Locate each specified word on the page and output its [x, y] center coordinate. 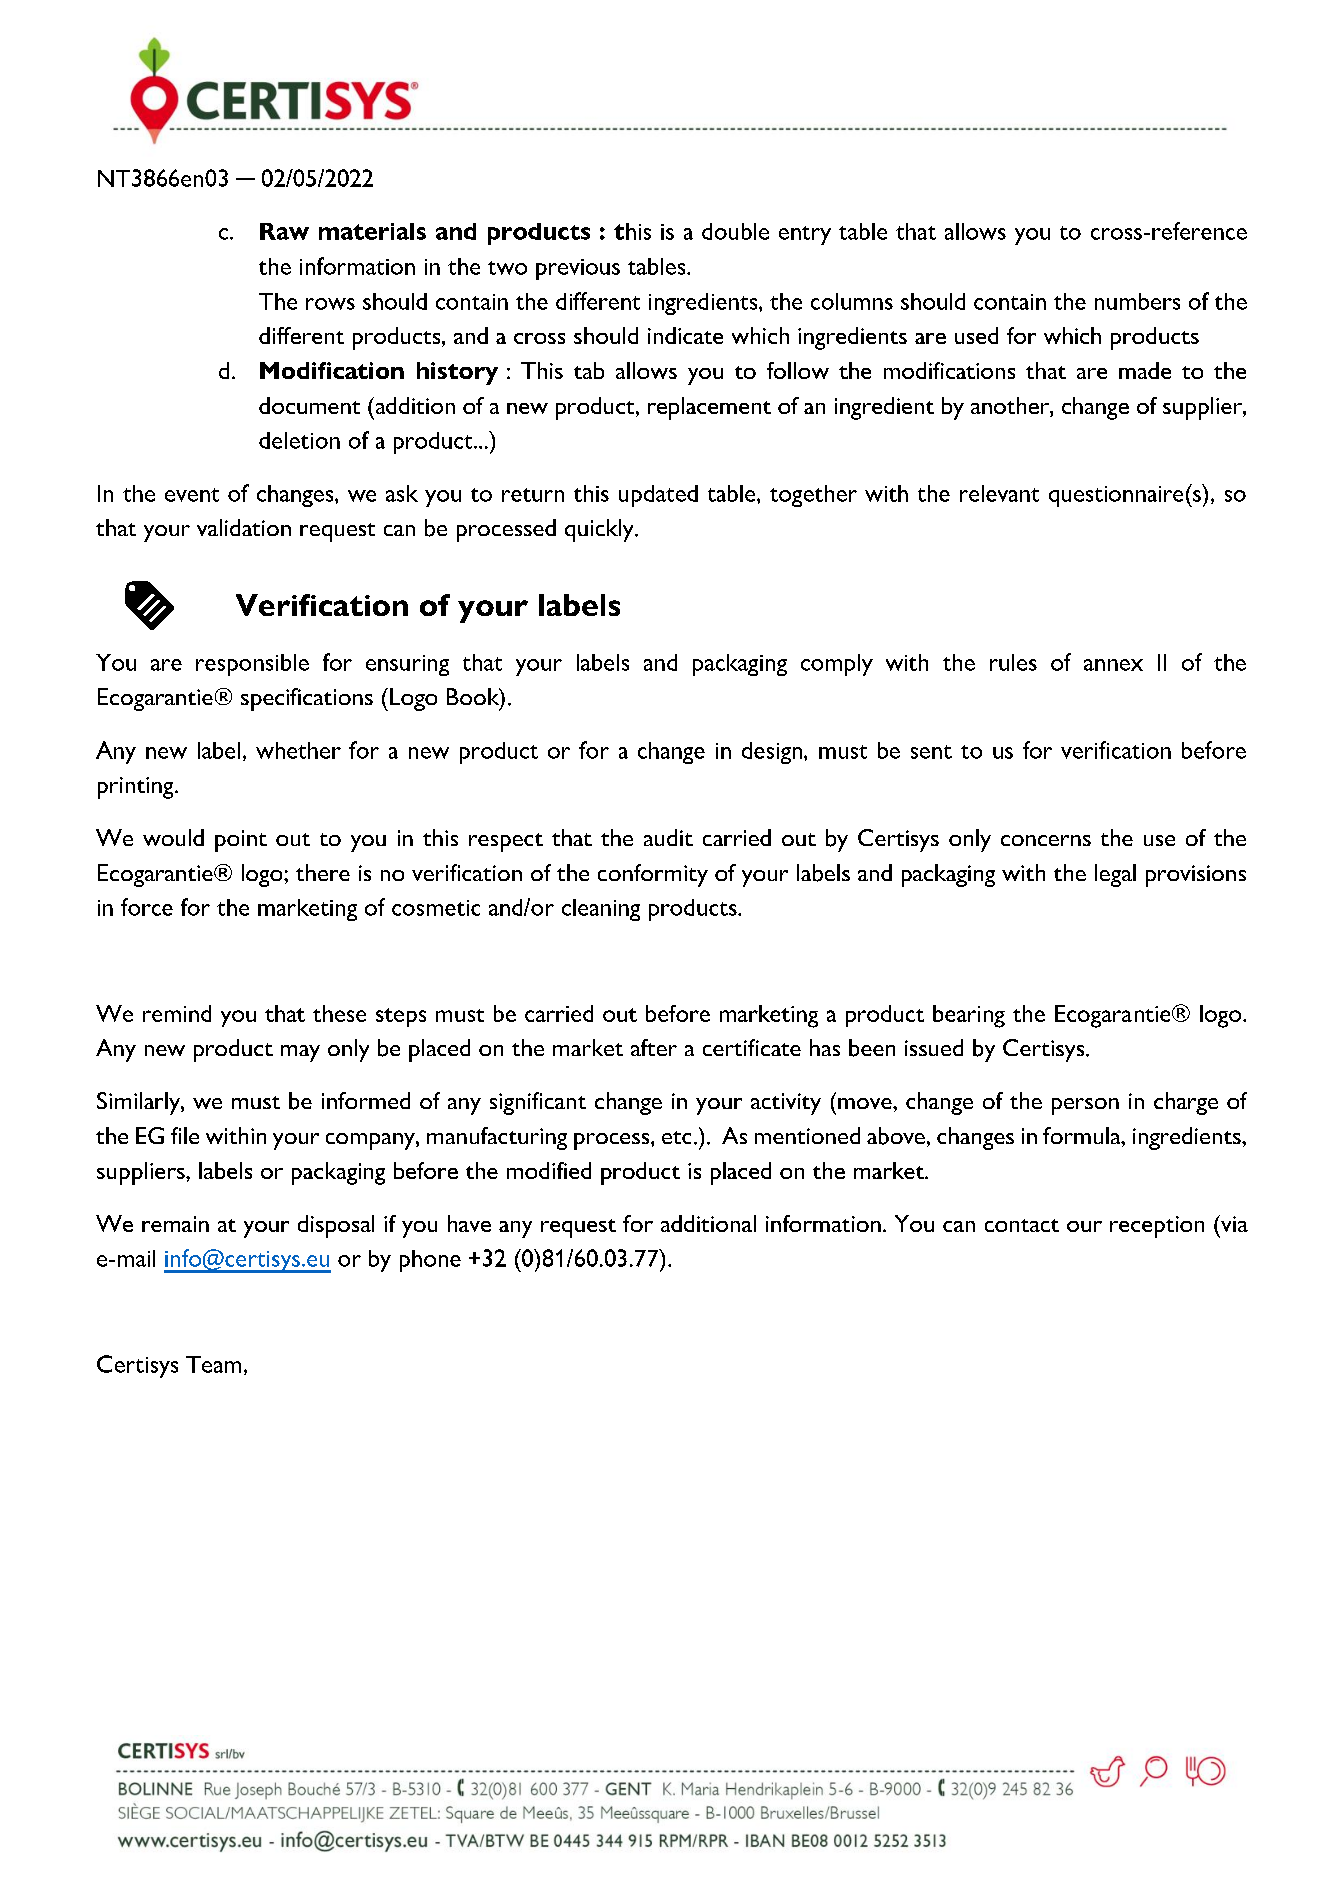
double [735, 231]
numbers [1137, 301]
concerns [1046, 840]
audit [668, 837]
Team [213, 1364]
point [241, 841]
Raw [284, 231]
